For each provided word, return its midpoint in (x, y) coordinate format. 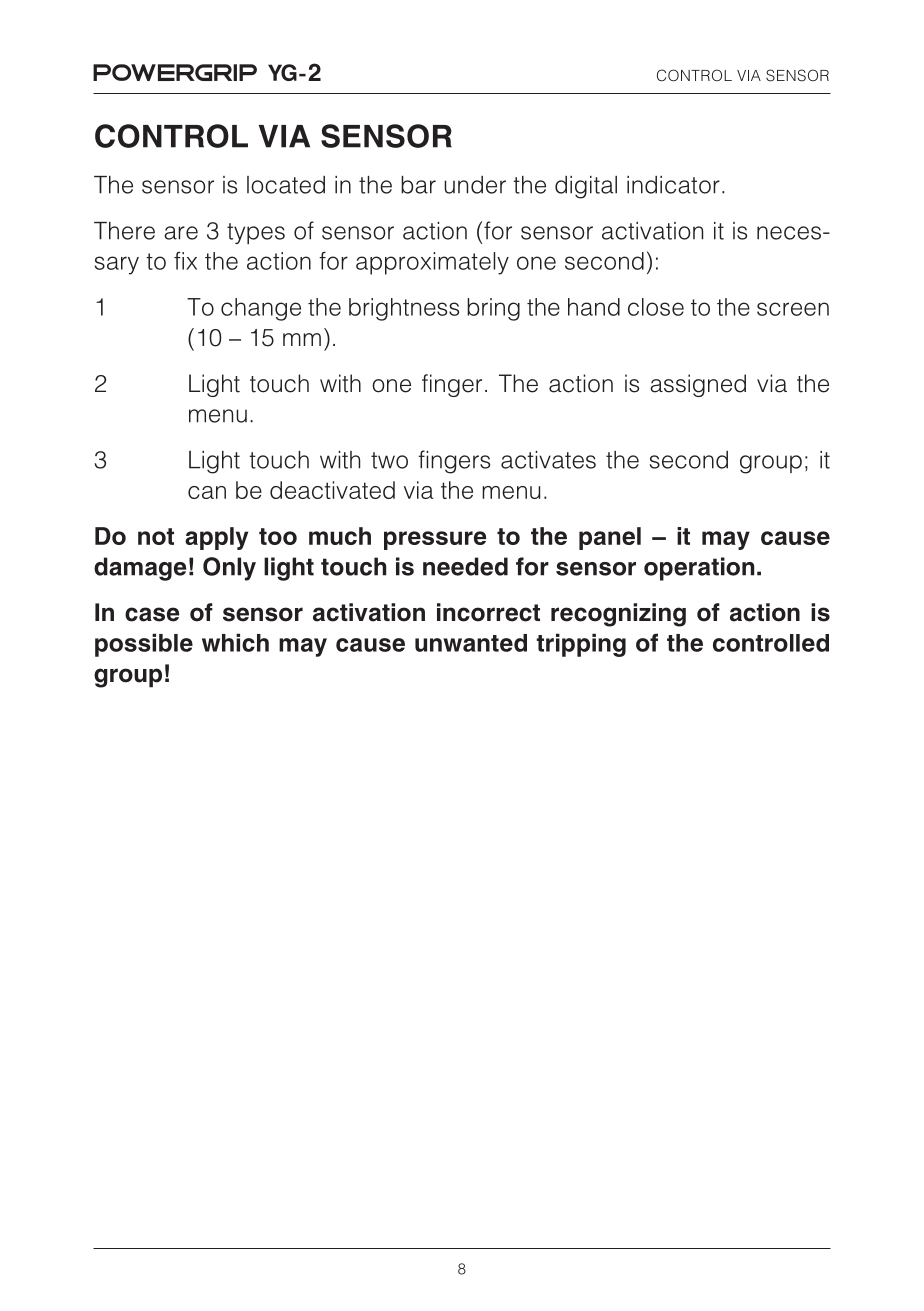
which (235, 642)
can (207, 492)
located (286, 185)
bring (493, 309)
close (656, 307)
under (475, 185)
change (261, 309)
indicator (673, 185)
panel (610, 538)
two (389, 460)
